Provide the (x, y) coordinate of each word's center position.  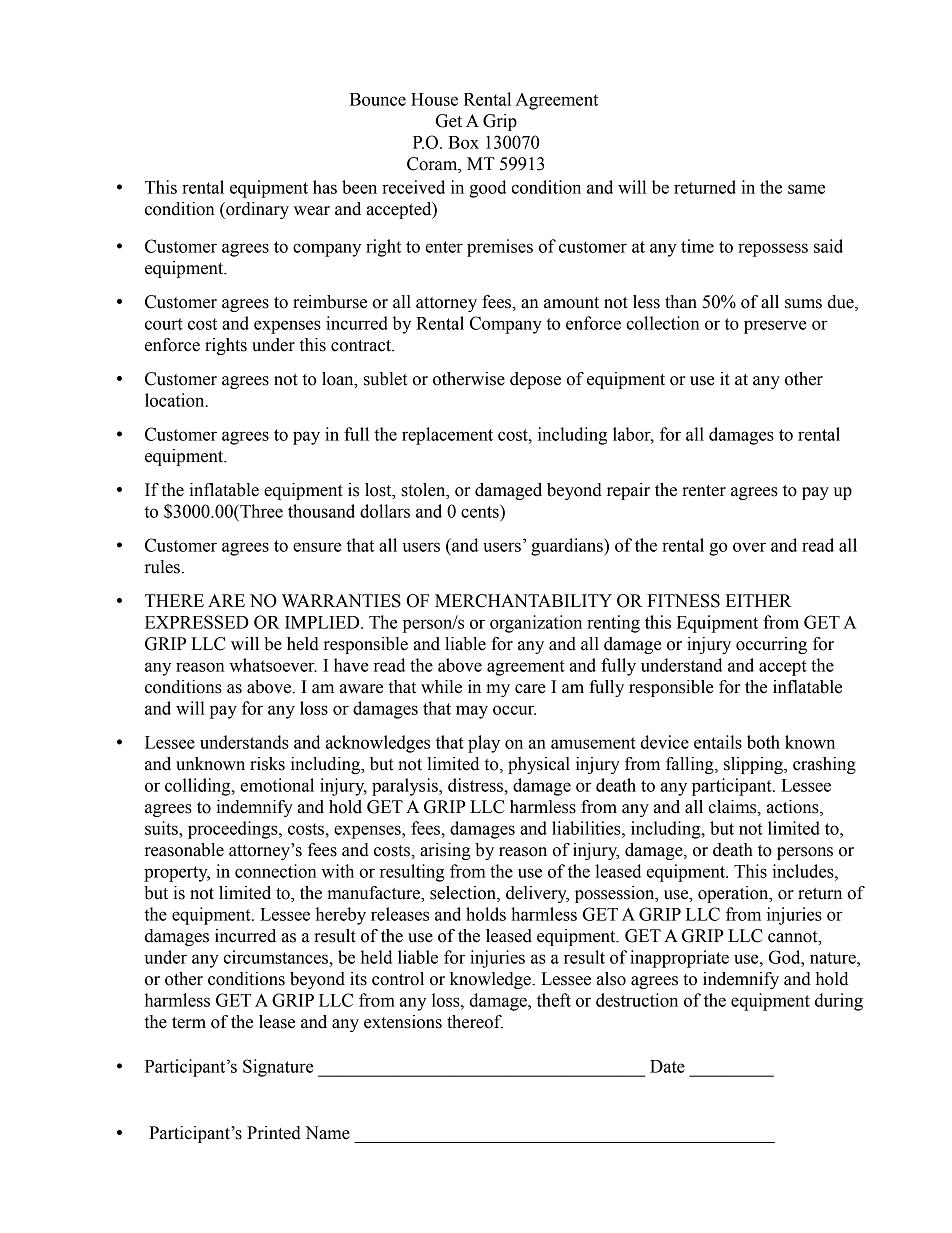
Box (463, 142)
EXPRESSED (197, 622)
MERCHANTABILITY (523, 601)
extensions (403, 1022)
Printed (274, 1133)
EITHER (759, 600)
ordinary (256, 210)
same (806, 189)
